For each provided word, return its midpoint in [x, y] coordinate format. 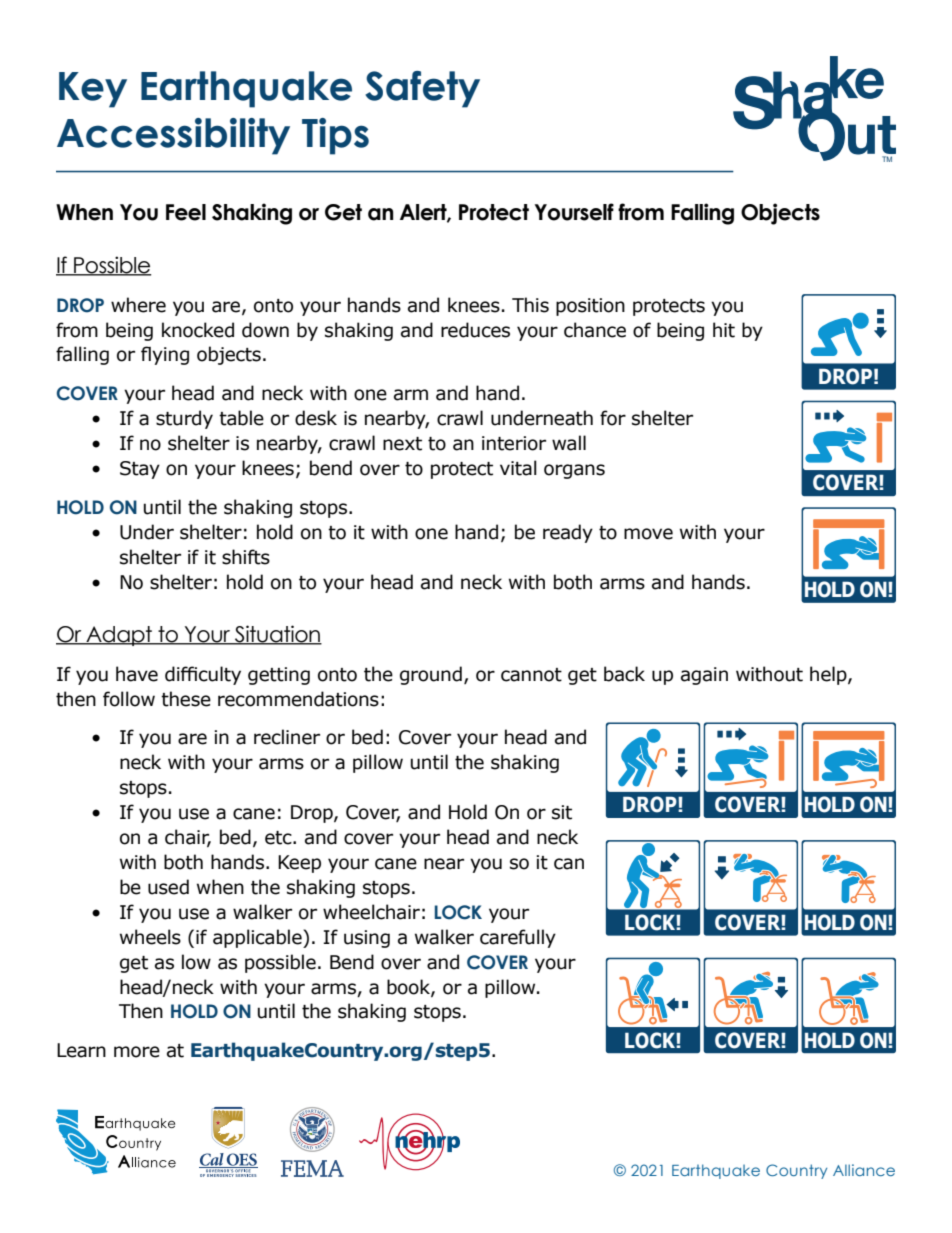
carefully [518, 938]
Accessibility [173, 136]
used [168, 887]
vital [518, 468]
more [137, 1052]
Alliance [864, 1170]
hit [724, 330]
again [704, 676]
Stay [140, 470]
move [648, 534]
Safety [422, 89]
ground [431, 675]
